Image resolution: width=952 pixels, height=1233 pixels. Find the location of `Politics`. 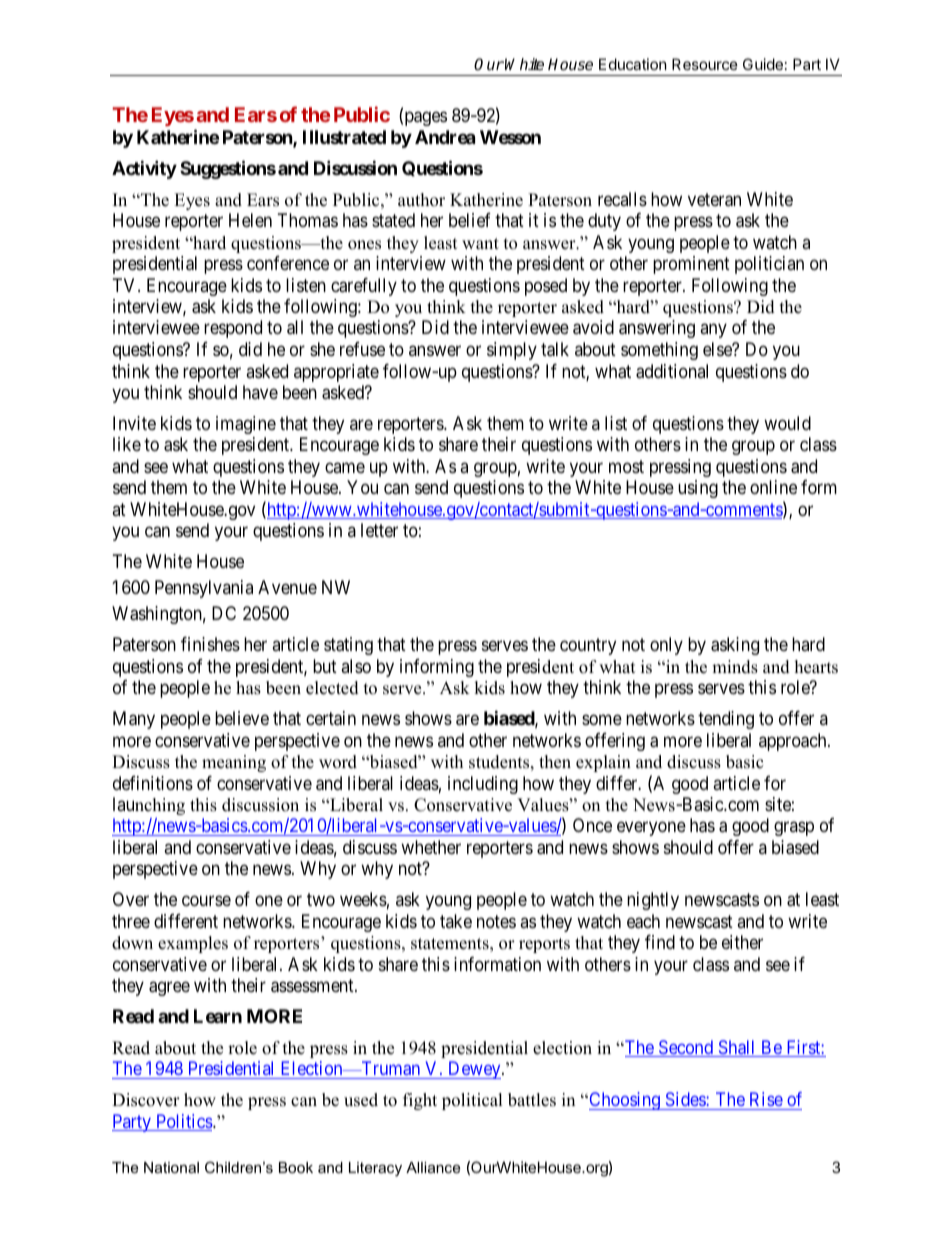

Politics is located at coordinates (184, 1122).
